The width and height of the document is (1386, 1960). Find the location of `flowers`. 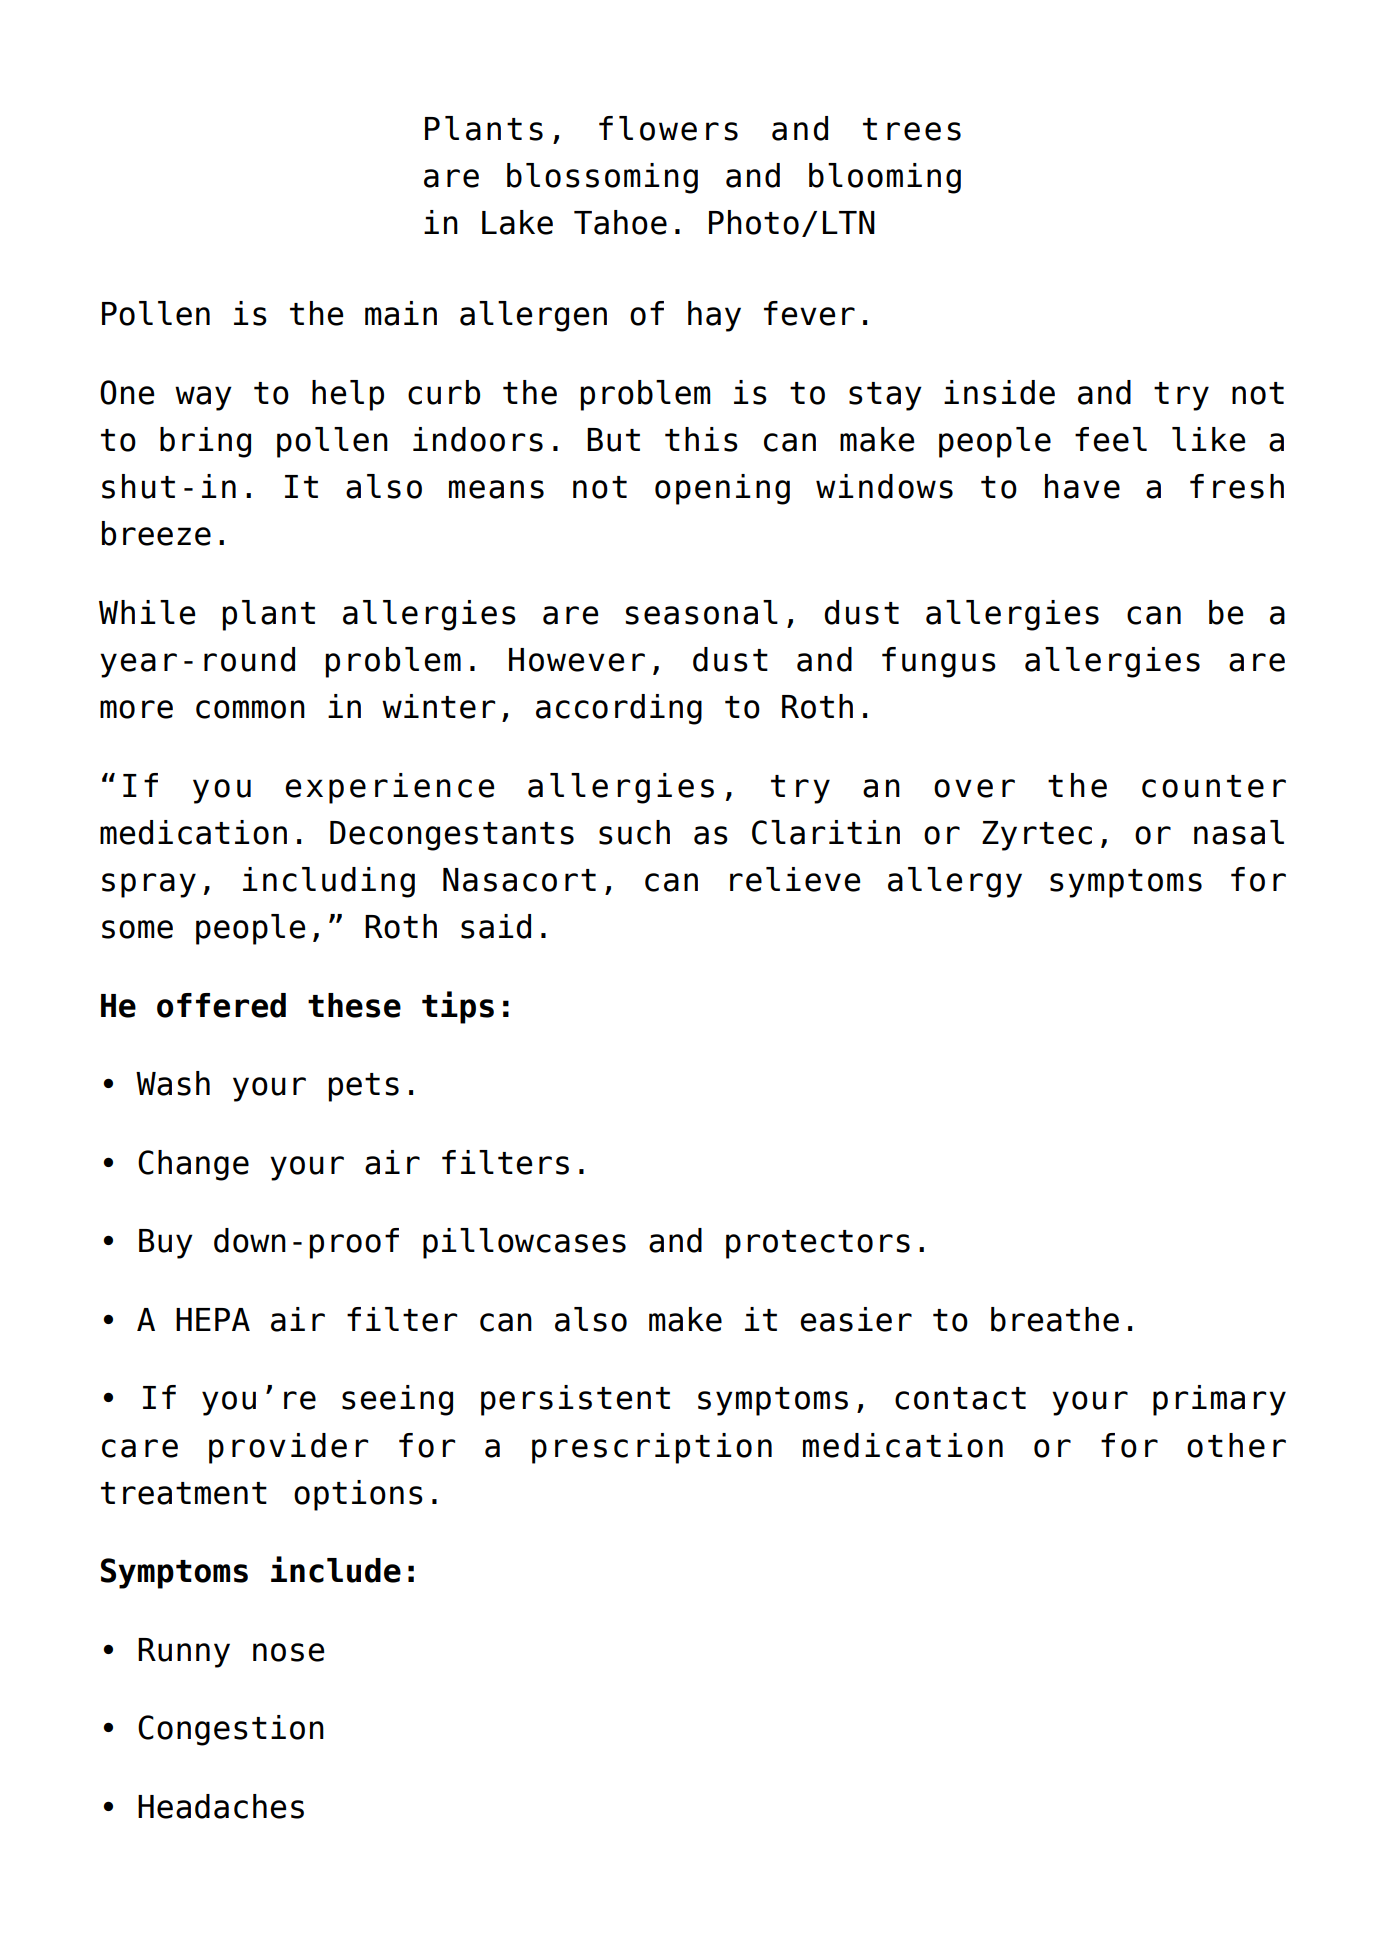

flowers is located at coordinates (668, 128).
